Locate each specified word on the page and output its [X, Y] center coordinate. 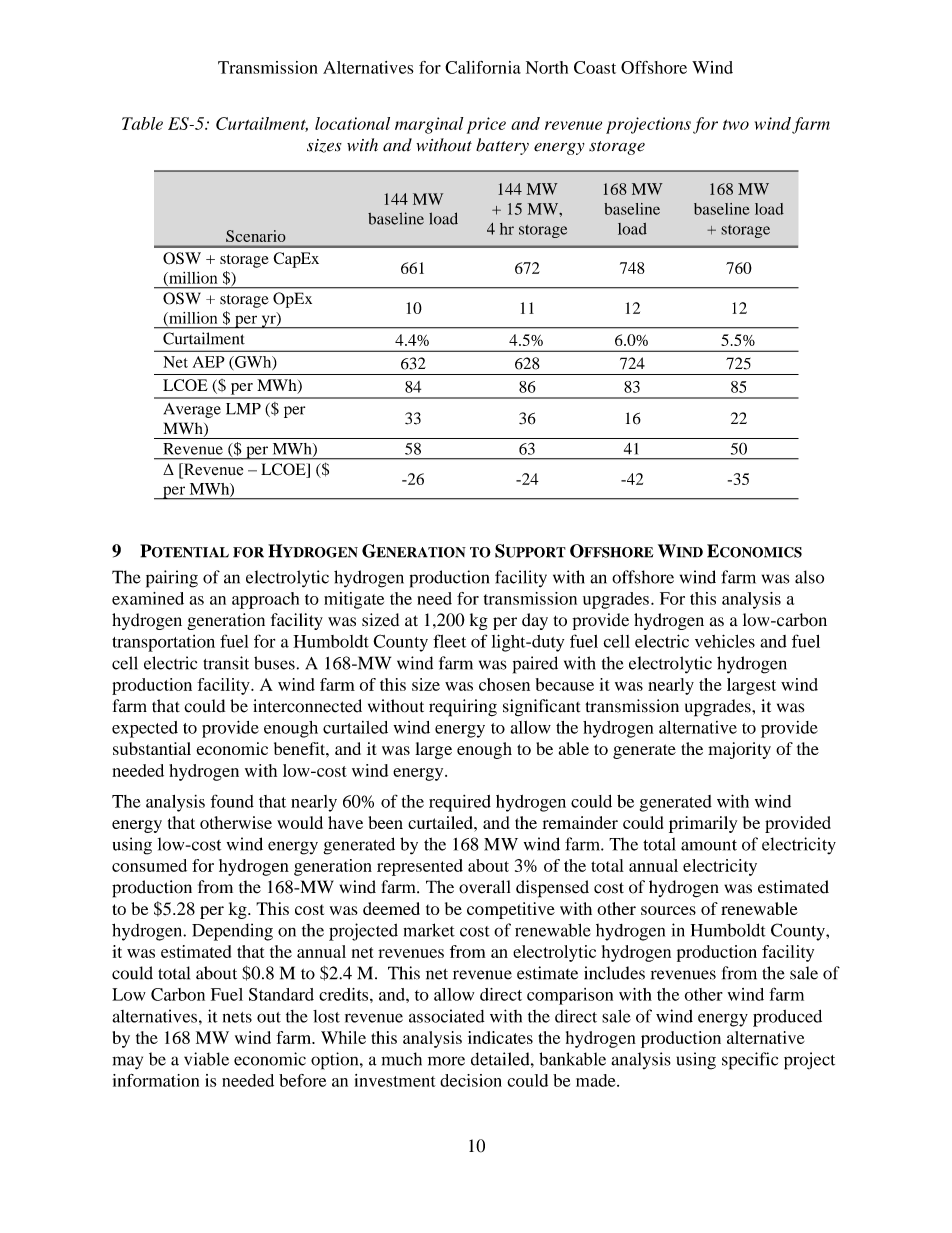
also [809, 577]
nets [237, 1017]
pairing [172, 579]
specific [750, 1061]
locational [352, 123]
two [736, 124]
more [446, 1061]
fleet [449, 641]
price [486, 125]
